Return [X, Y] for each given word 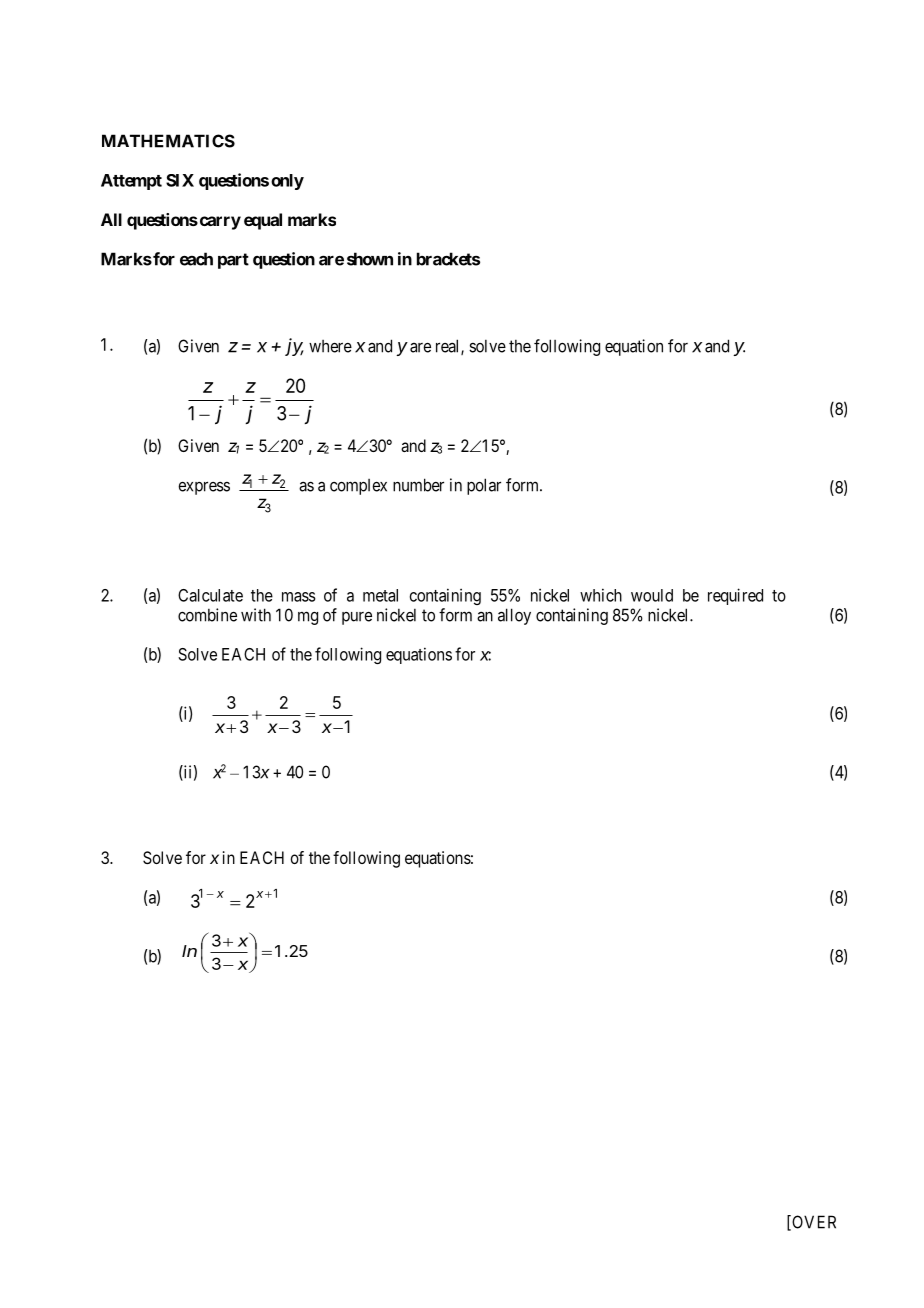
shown [370, 259]
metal [380, 595]
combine [207, 615]
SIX [180, 180]
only [287, 182]
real [449, 347]
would [652, 595]
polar [484, 486]
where [330, 346]
